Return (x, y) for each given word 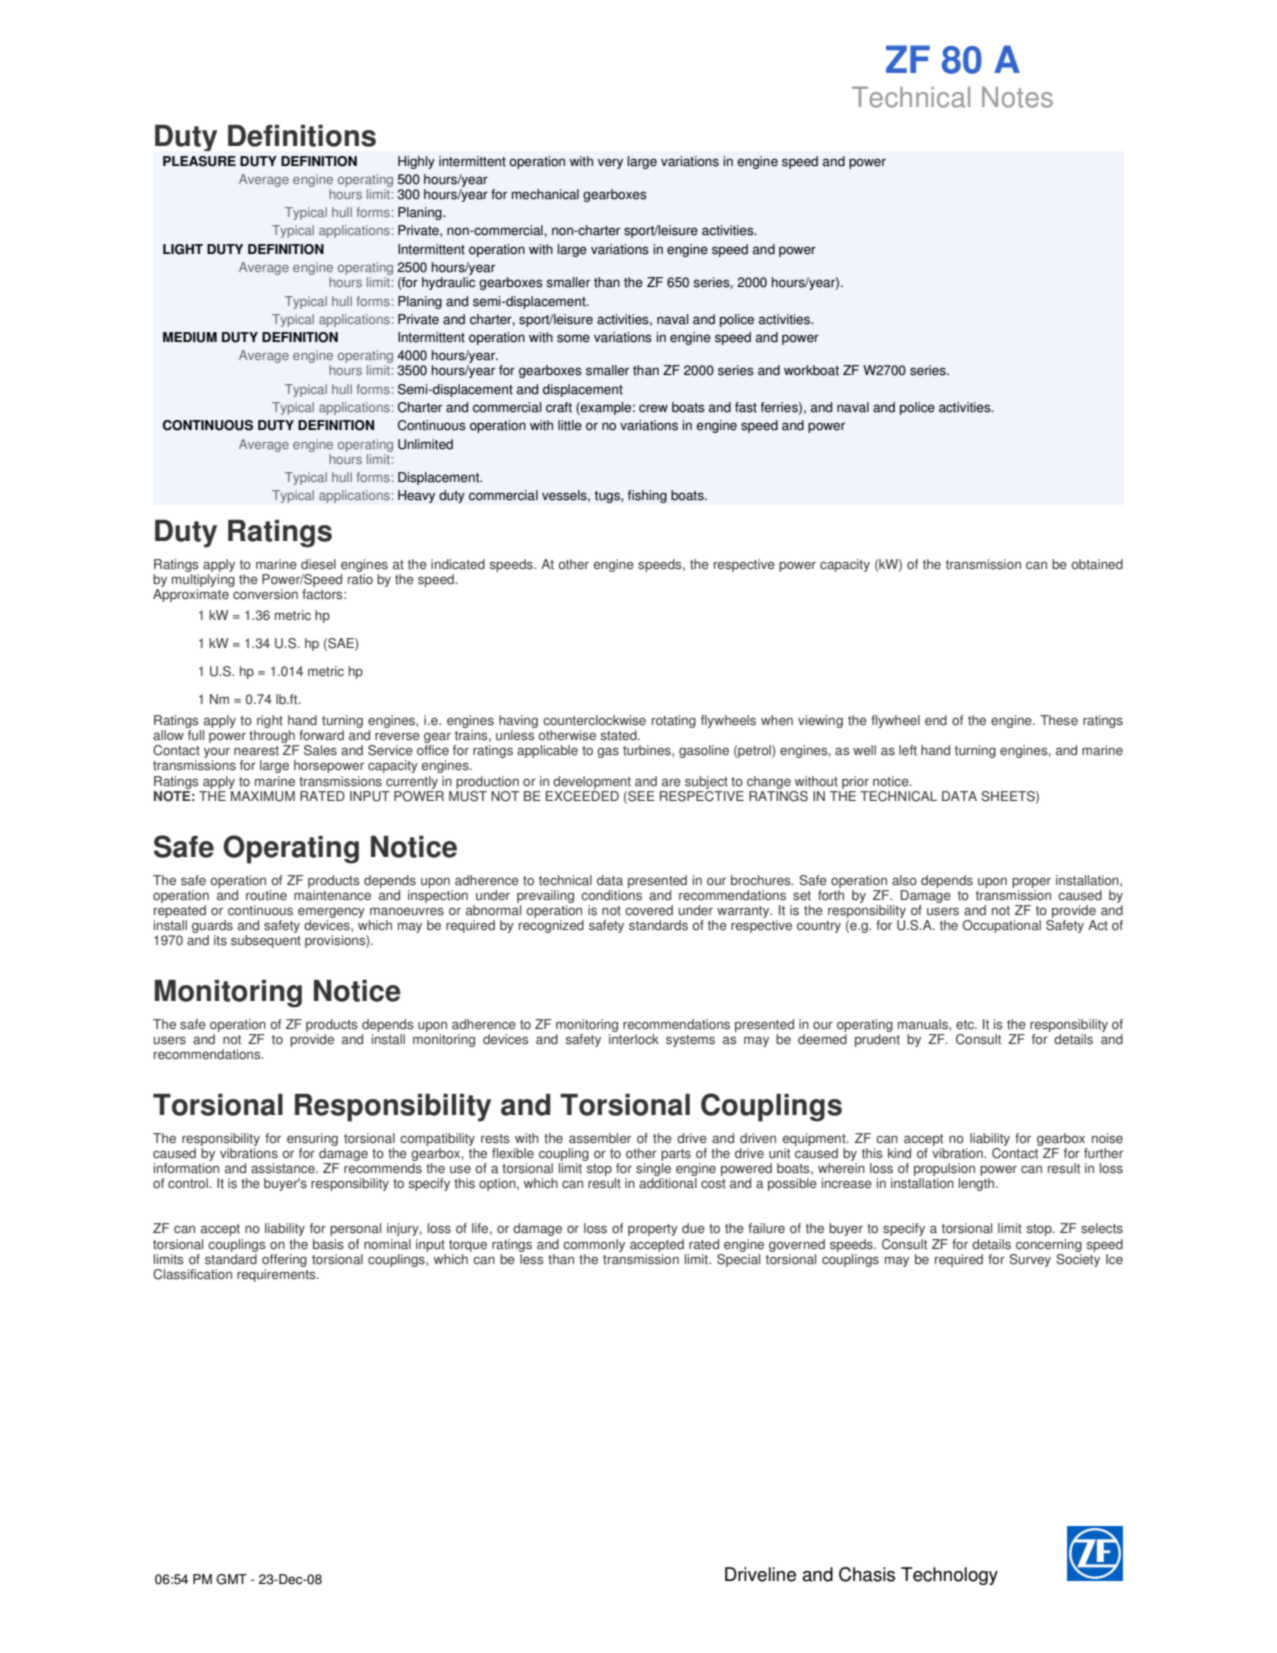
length (978, 1184)
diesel (318, 564)
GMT (232, 1579)
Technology (949, 1576)
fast (746, 407)
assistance (284, 1168)
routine (266, 895)
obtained (1097, 564)
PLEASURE (199, 161)
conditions (611, 894)
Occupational (1002, 926)
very (610, 163)
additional (668, 1183)
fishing (647, 496)
